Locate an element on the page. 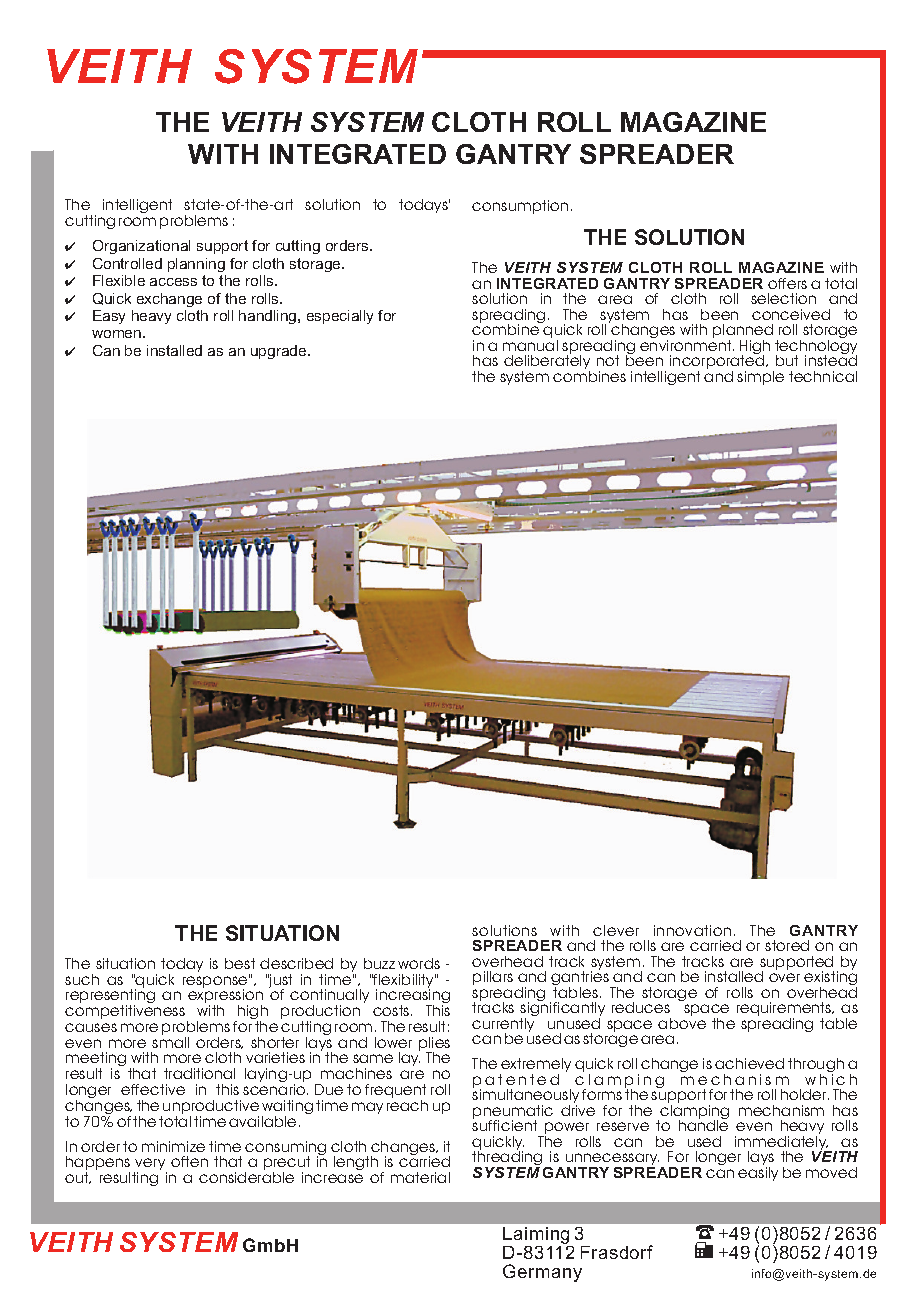 The height and width of the image is (1308, 924). deliberately is located at coordinates (547, 362).
